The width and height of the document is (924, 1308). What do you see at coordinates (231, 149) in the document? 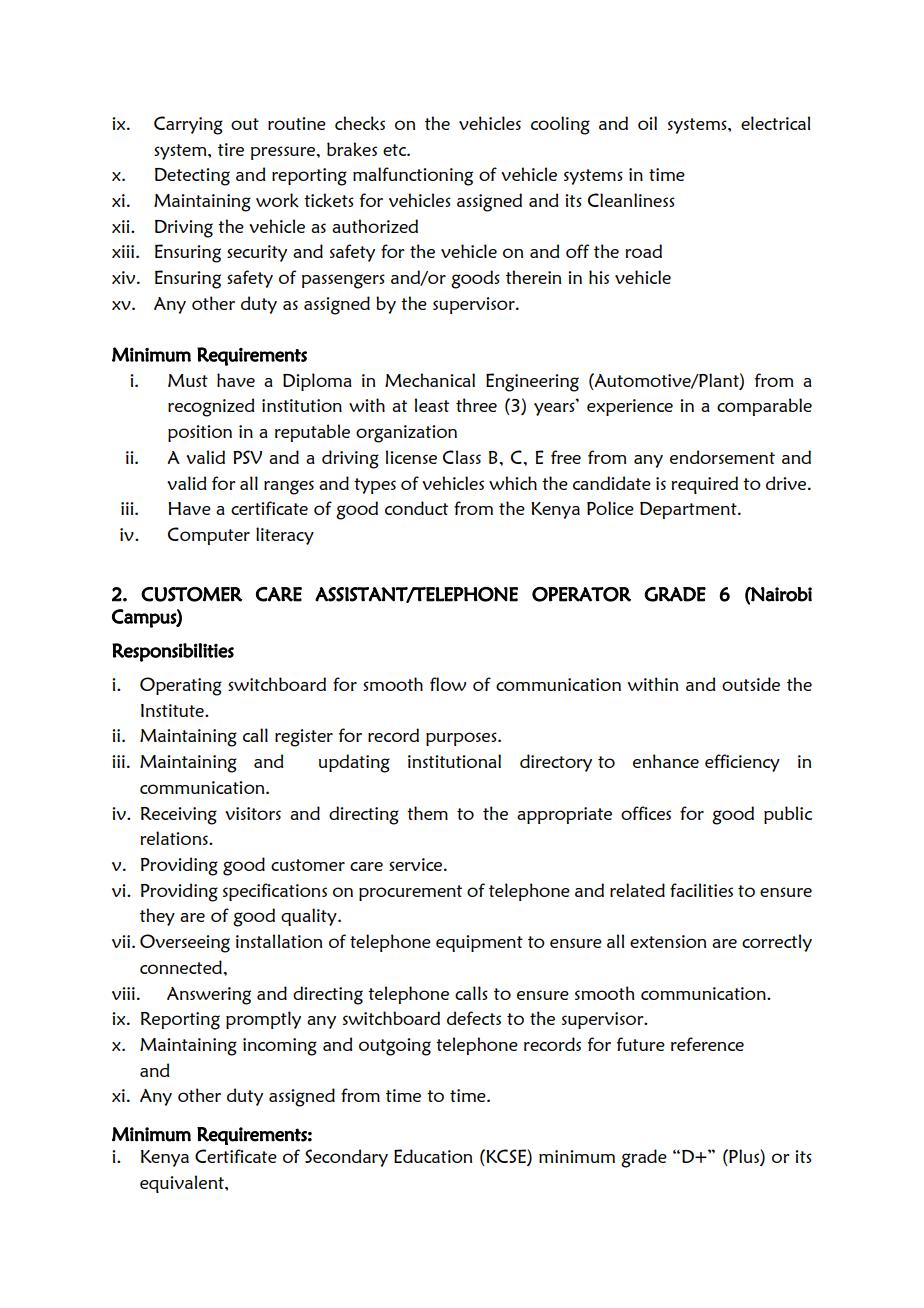
I see `tire` at bounding box center [231, 149].
